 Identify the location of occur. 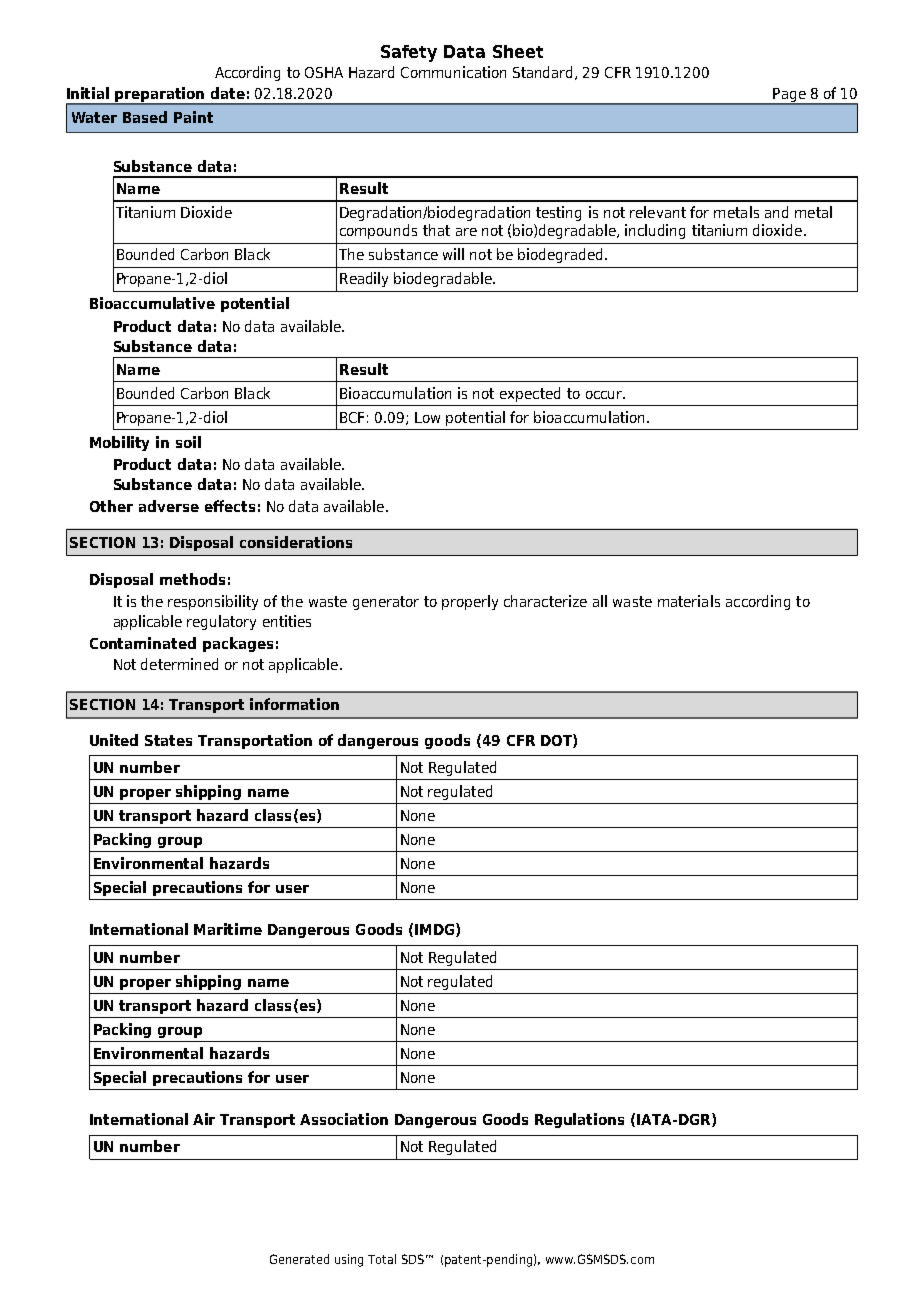
(605, 395).
